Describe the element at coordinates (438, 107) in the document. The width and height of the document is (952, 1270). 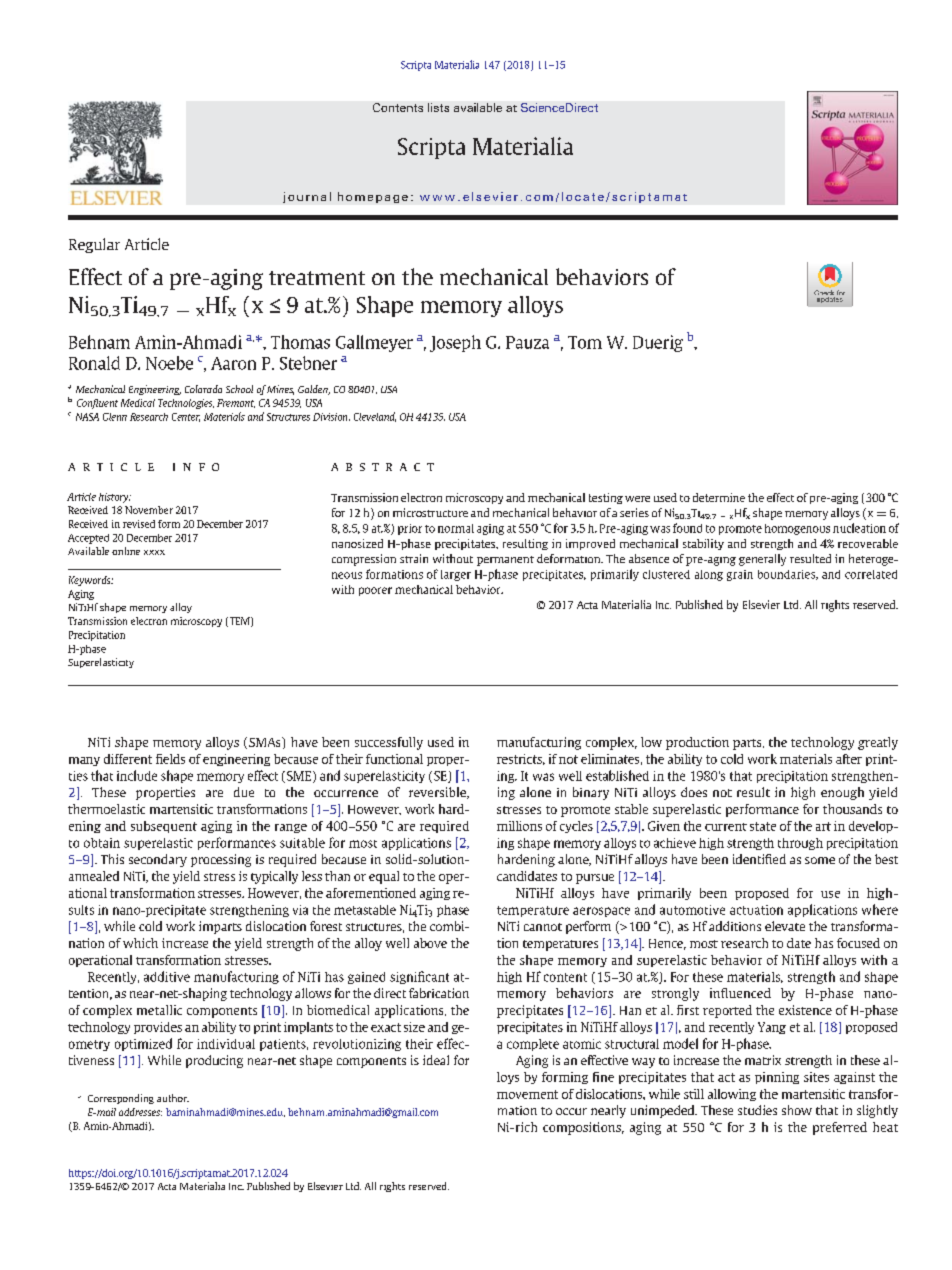
I see `lists` at that location.
